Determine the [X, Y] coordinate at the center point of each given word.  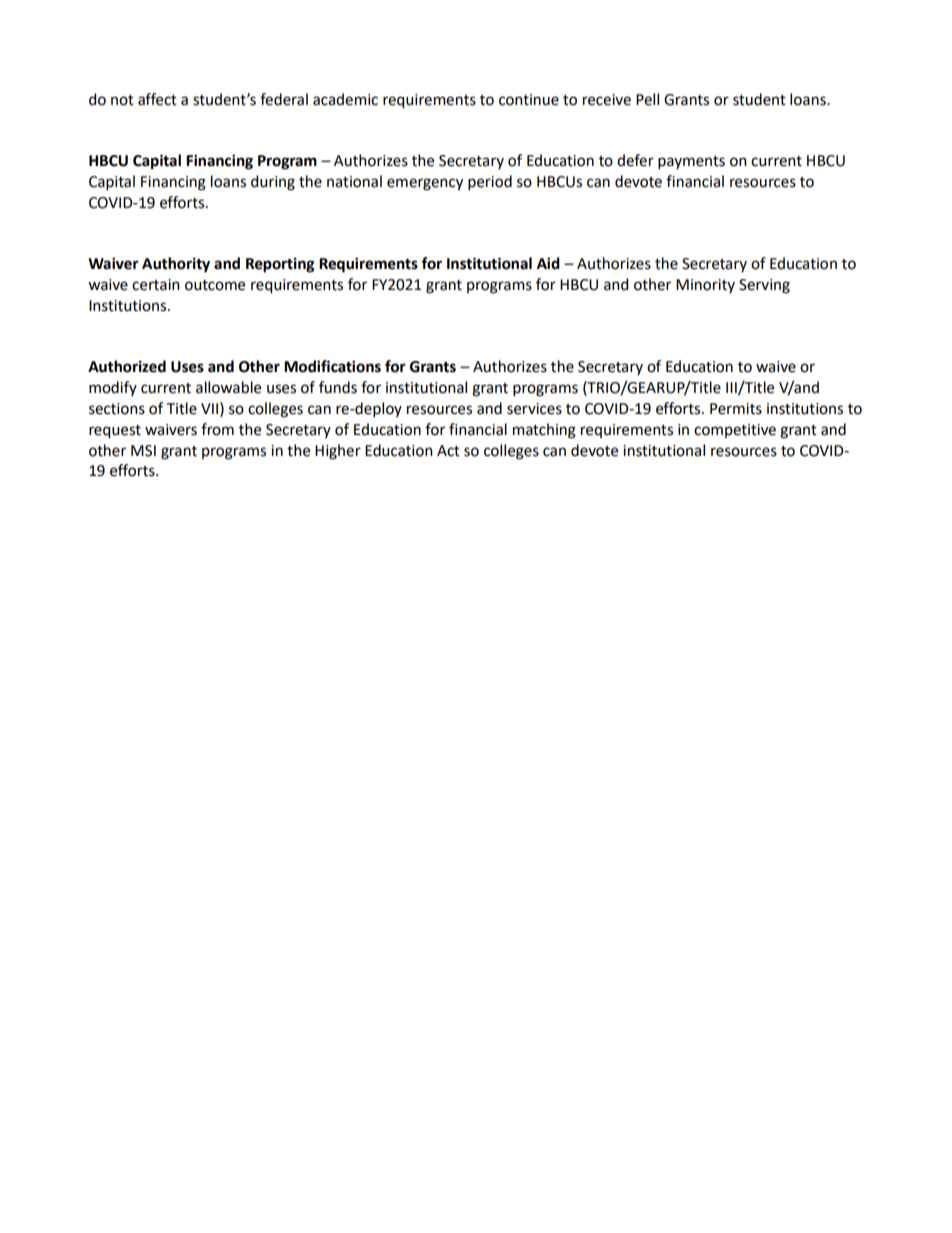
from [217, 429]
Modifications [332, 366]
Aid [548, 263]
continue [529, 100]
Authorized [127, 366]
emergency [425, 184]
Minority [705, 286]
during [273, 183]
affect [157, 99]
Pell [647, 99]
